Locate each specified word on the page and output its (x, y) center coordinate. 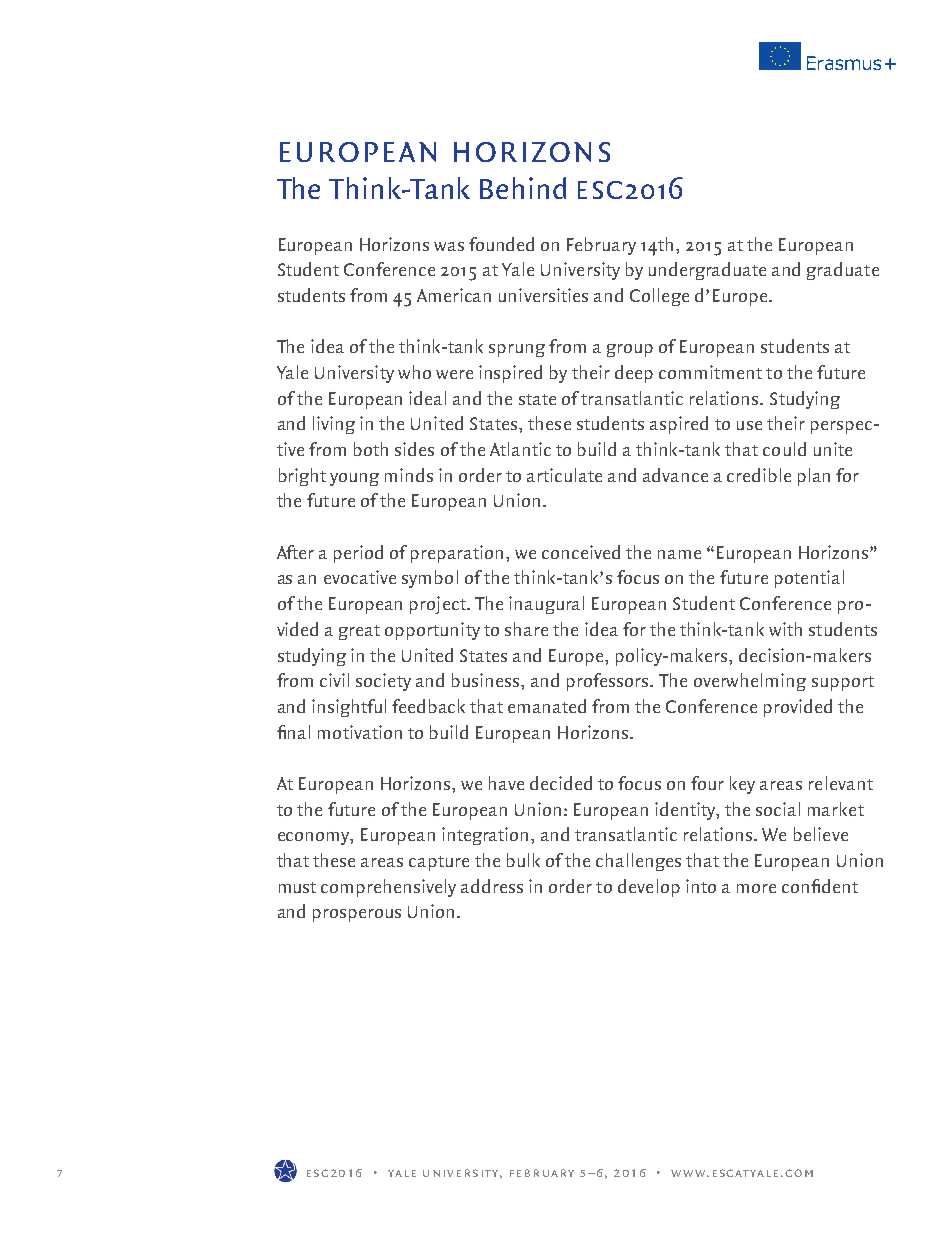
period (358, 554)
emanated (547, 706)
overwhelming (750, 682)
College (659, 297)
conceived (581, 552)
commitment (710, 372)
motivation (360, 732)
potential (809, 579)
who (414, 372)
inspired (510, 374)
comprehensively (388, 888)
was (449, 246)
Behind (523, 188)
